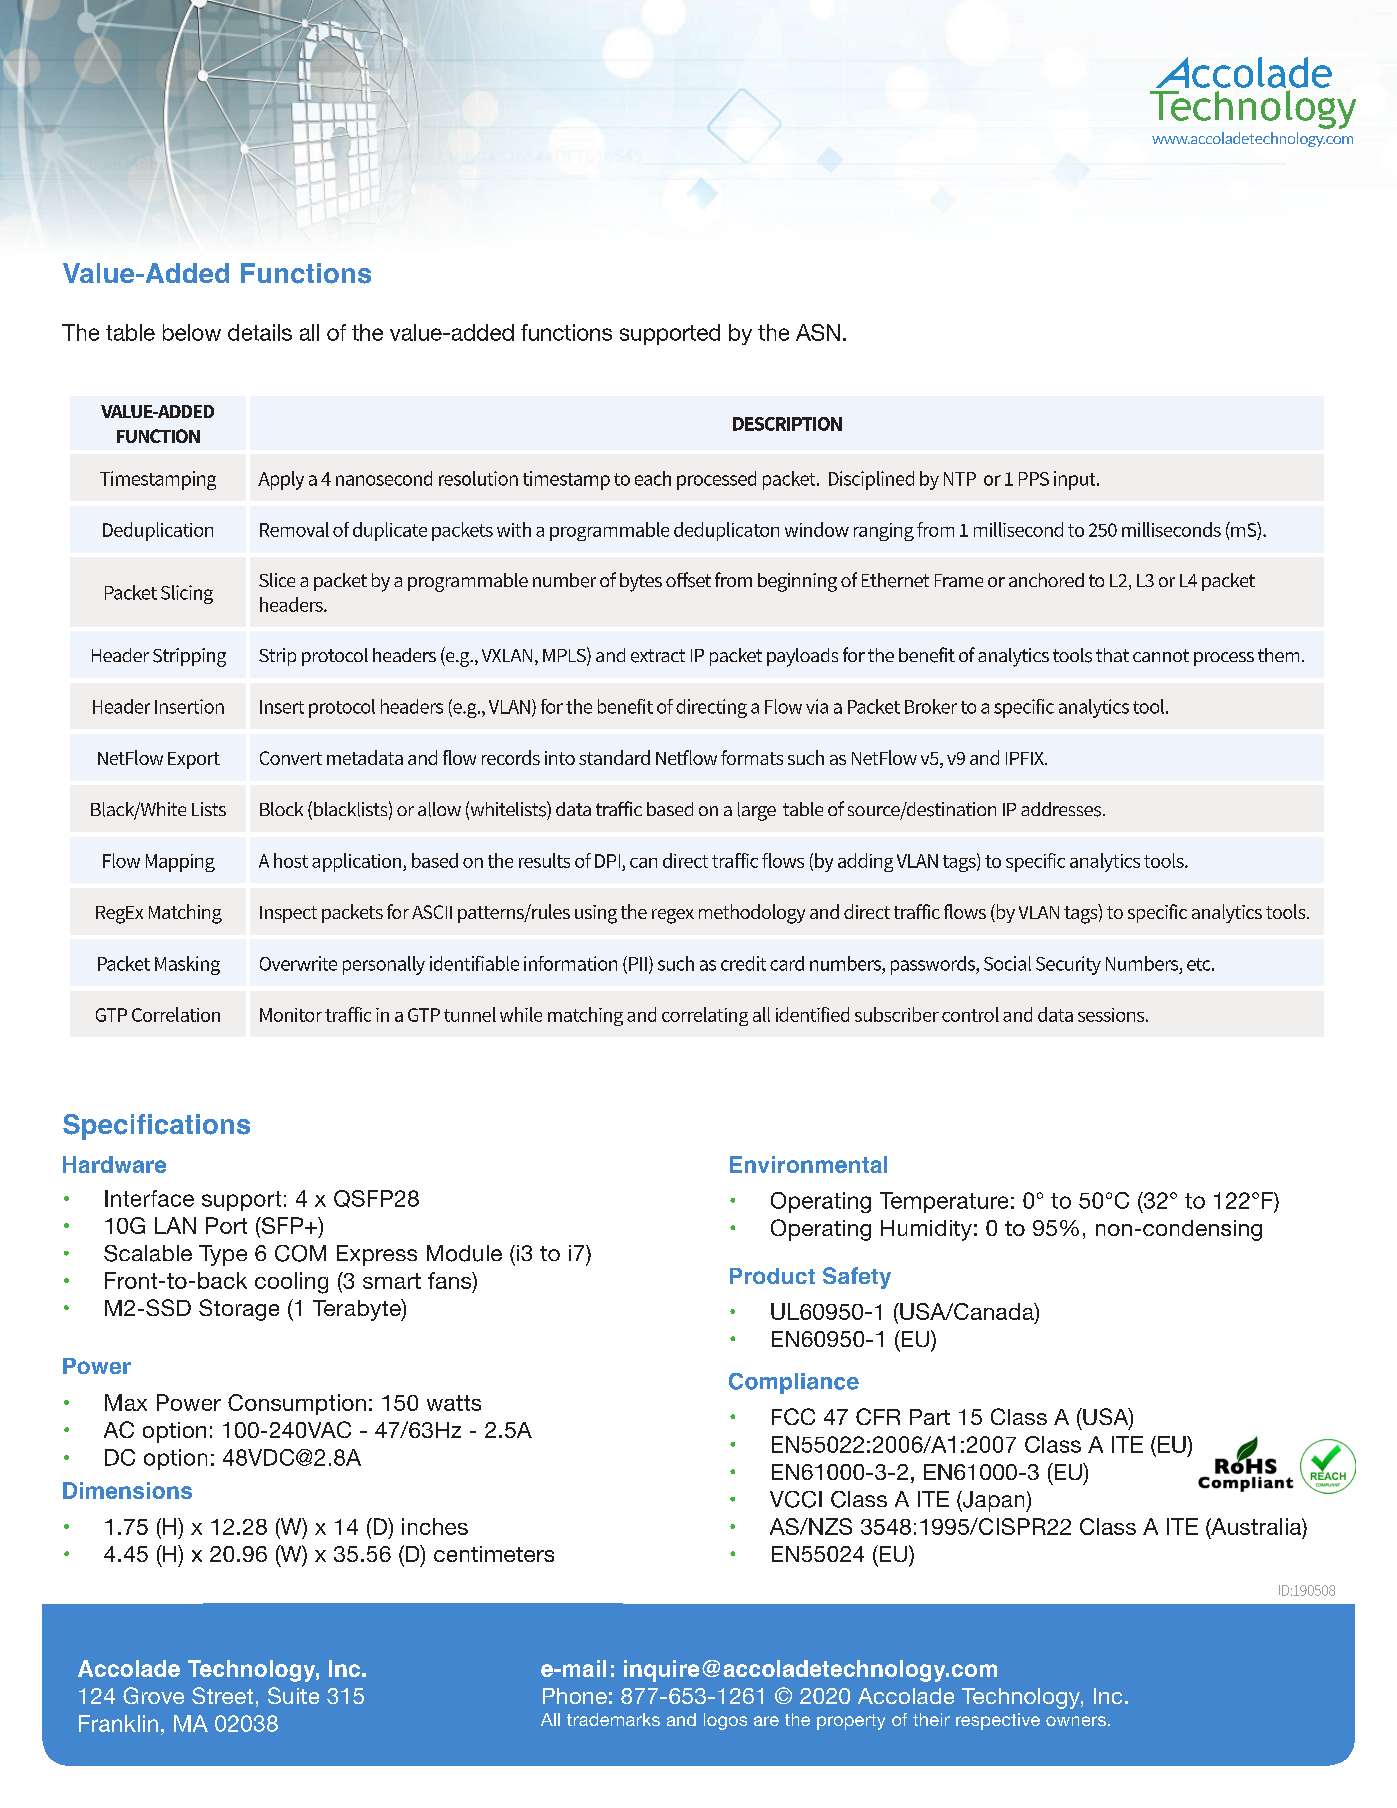 The image size is (1397, 1808). Describe the element at coordinates (787, 424) in the screenshot. I see `DESCRIPTION` at that location.
